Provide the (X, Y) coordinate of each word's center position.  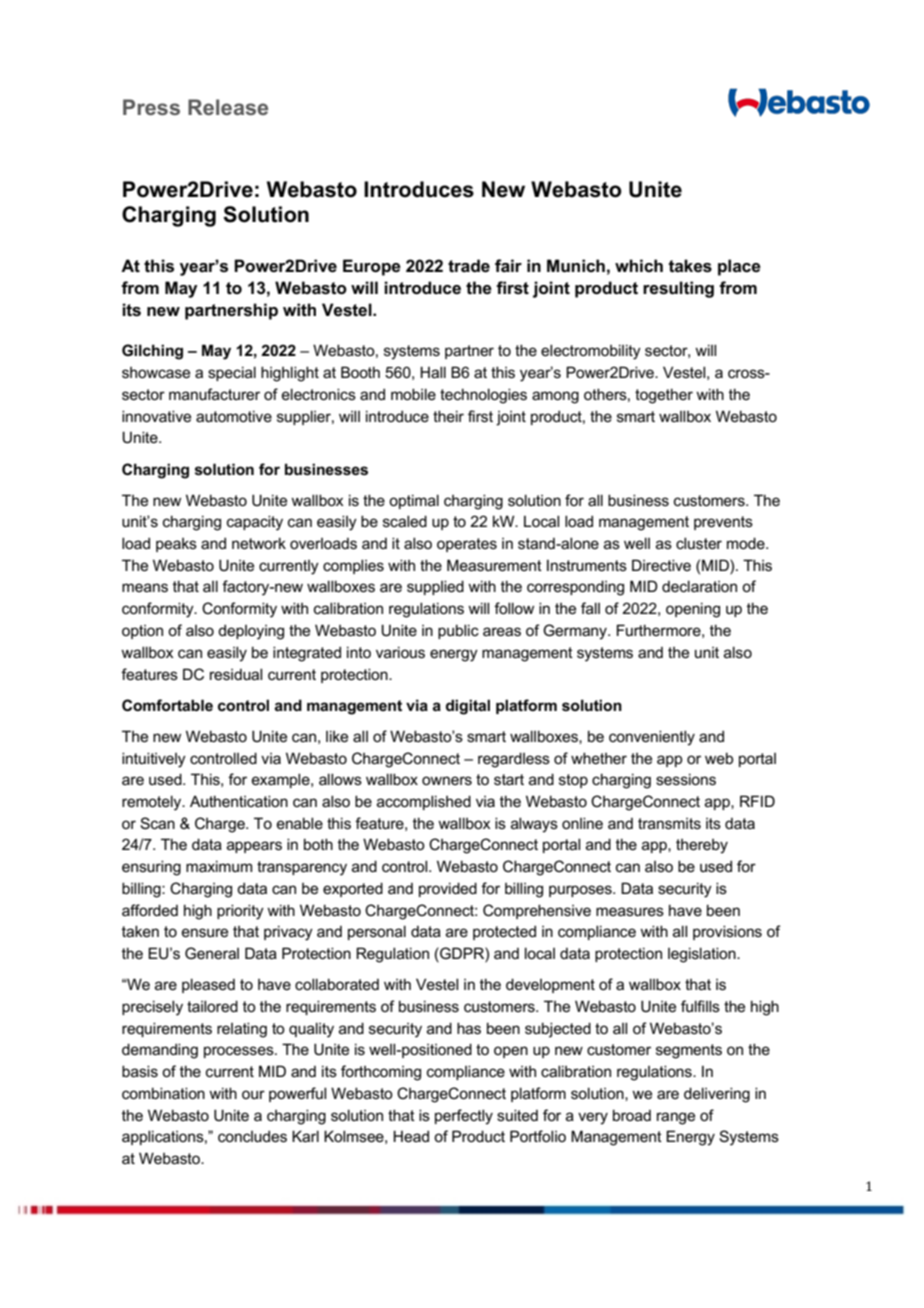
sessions (686, 779)
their (448, 416)
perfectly (464, 1117)
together (664, 396)
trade (469, 266)
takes (690, 266)
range (676, 1118)
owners (447, 780)
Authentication (239, 801)
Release (228, 107)
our (253, 1094)
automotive (234, 416)
